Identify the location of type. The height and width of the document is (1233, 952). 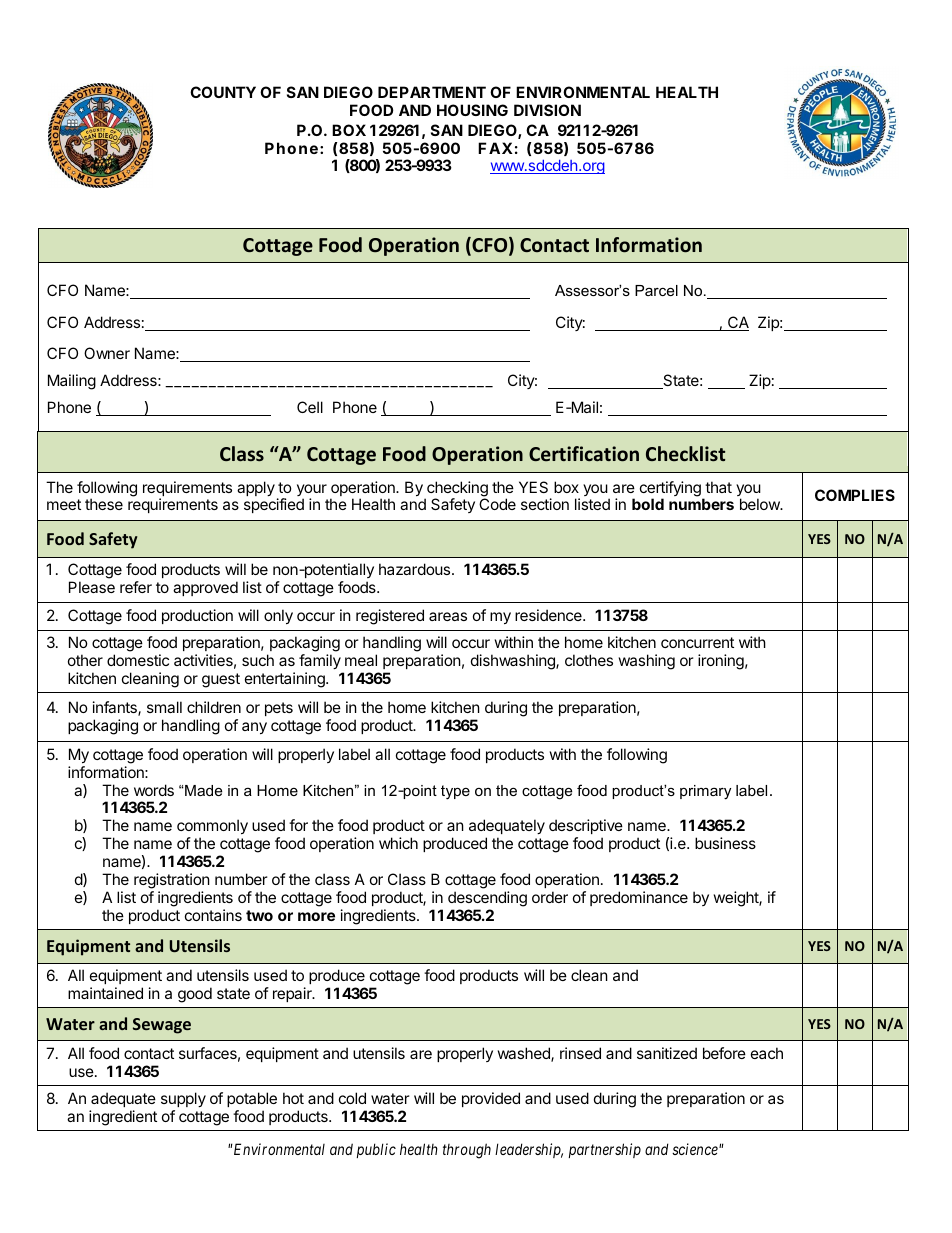
(455, 792).
